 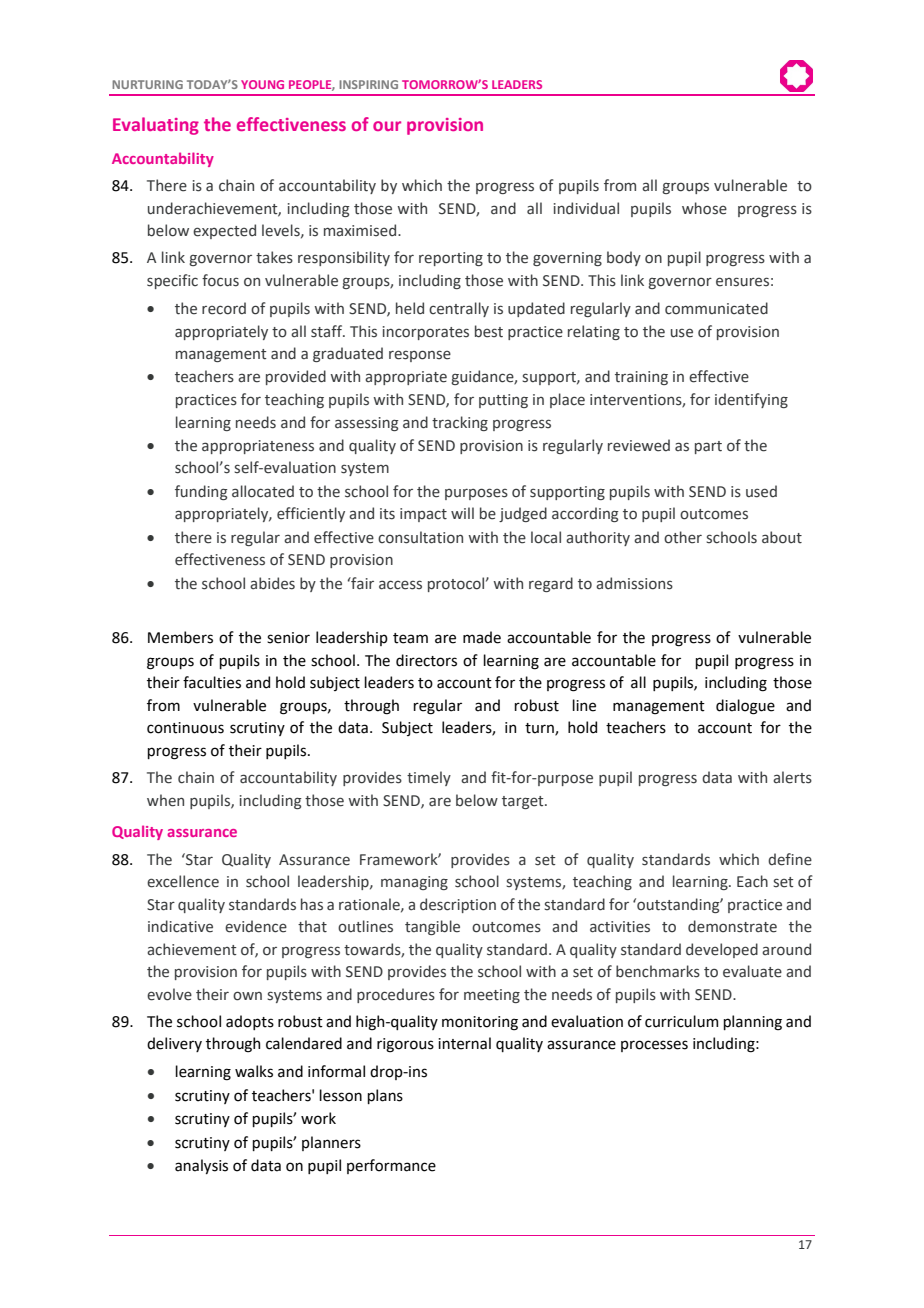 What do you see at coordinates (391, 1166) in the page?
I see `performance` at bounding box center [391, 1166].
